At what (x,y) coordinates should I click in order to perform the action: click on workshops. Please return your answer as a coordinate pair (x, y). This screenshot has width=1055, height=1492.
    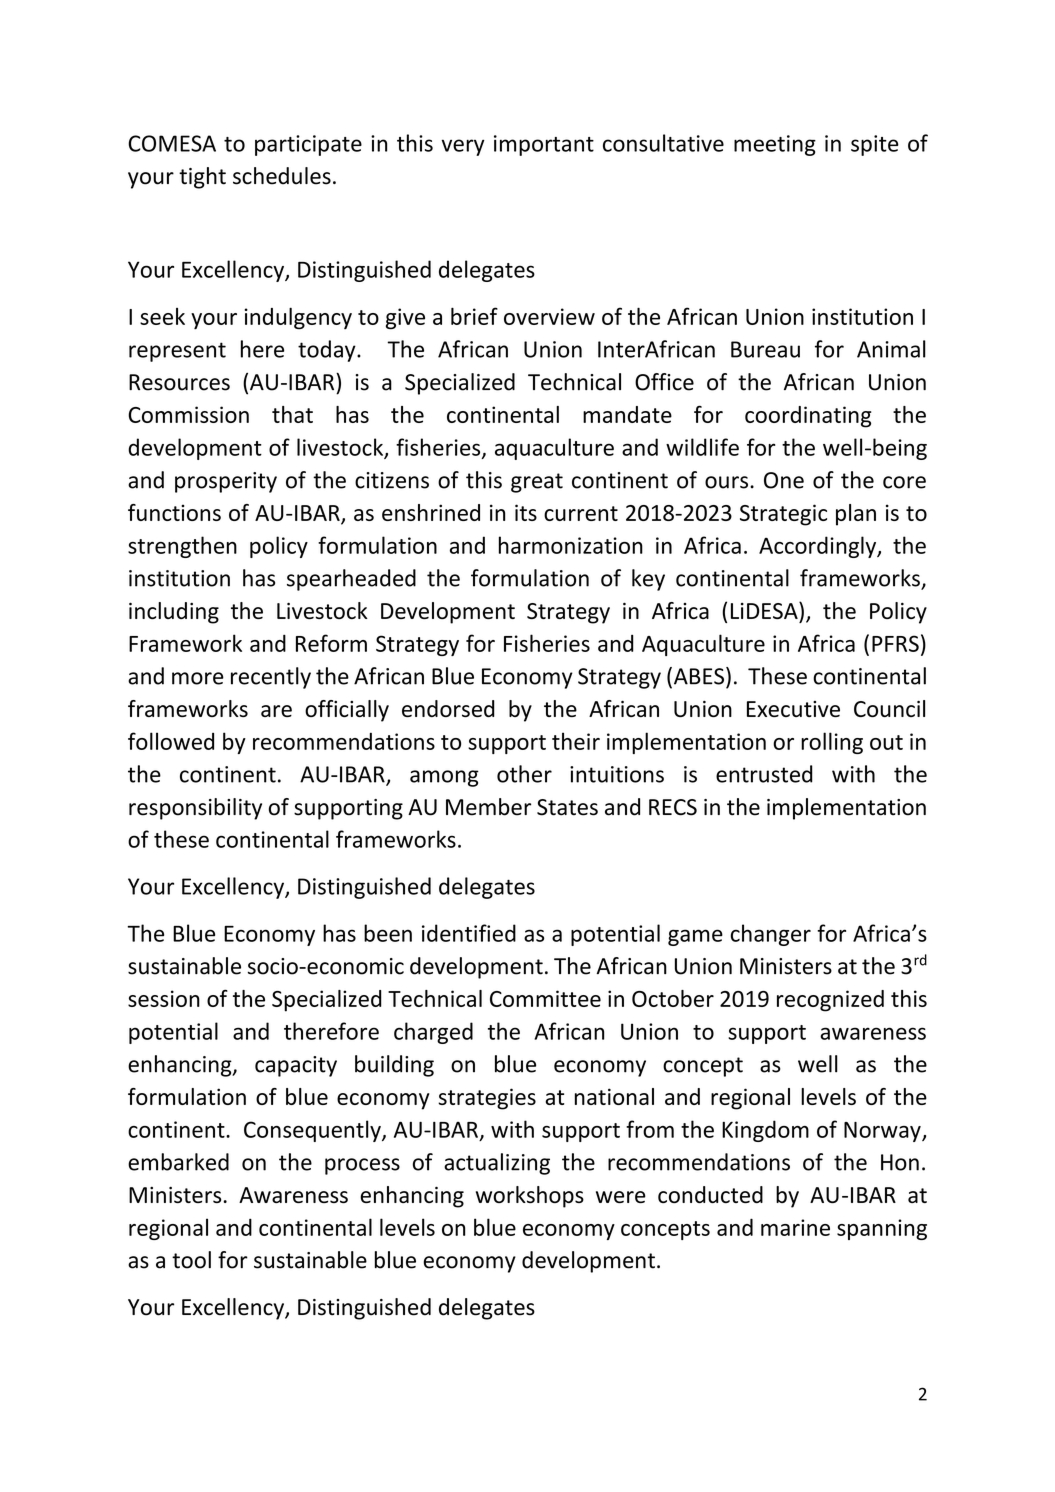
    Looking at the image, I should click on (530, 1197).
